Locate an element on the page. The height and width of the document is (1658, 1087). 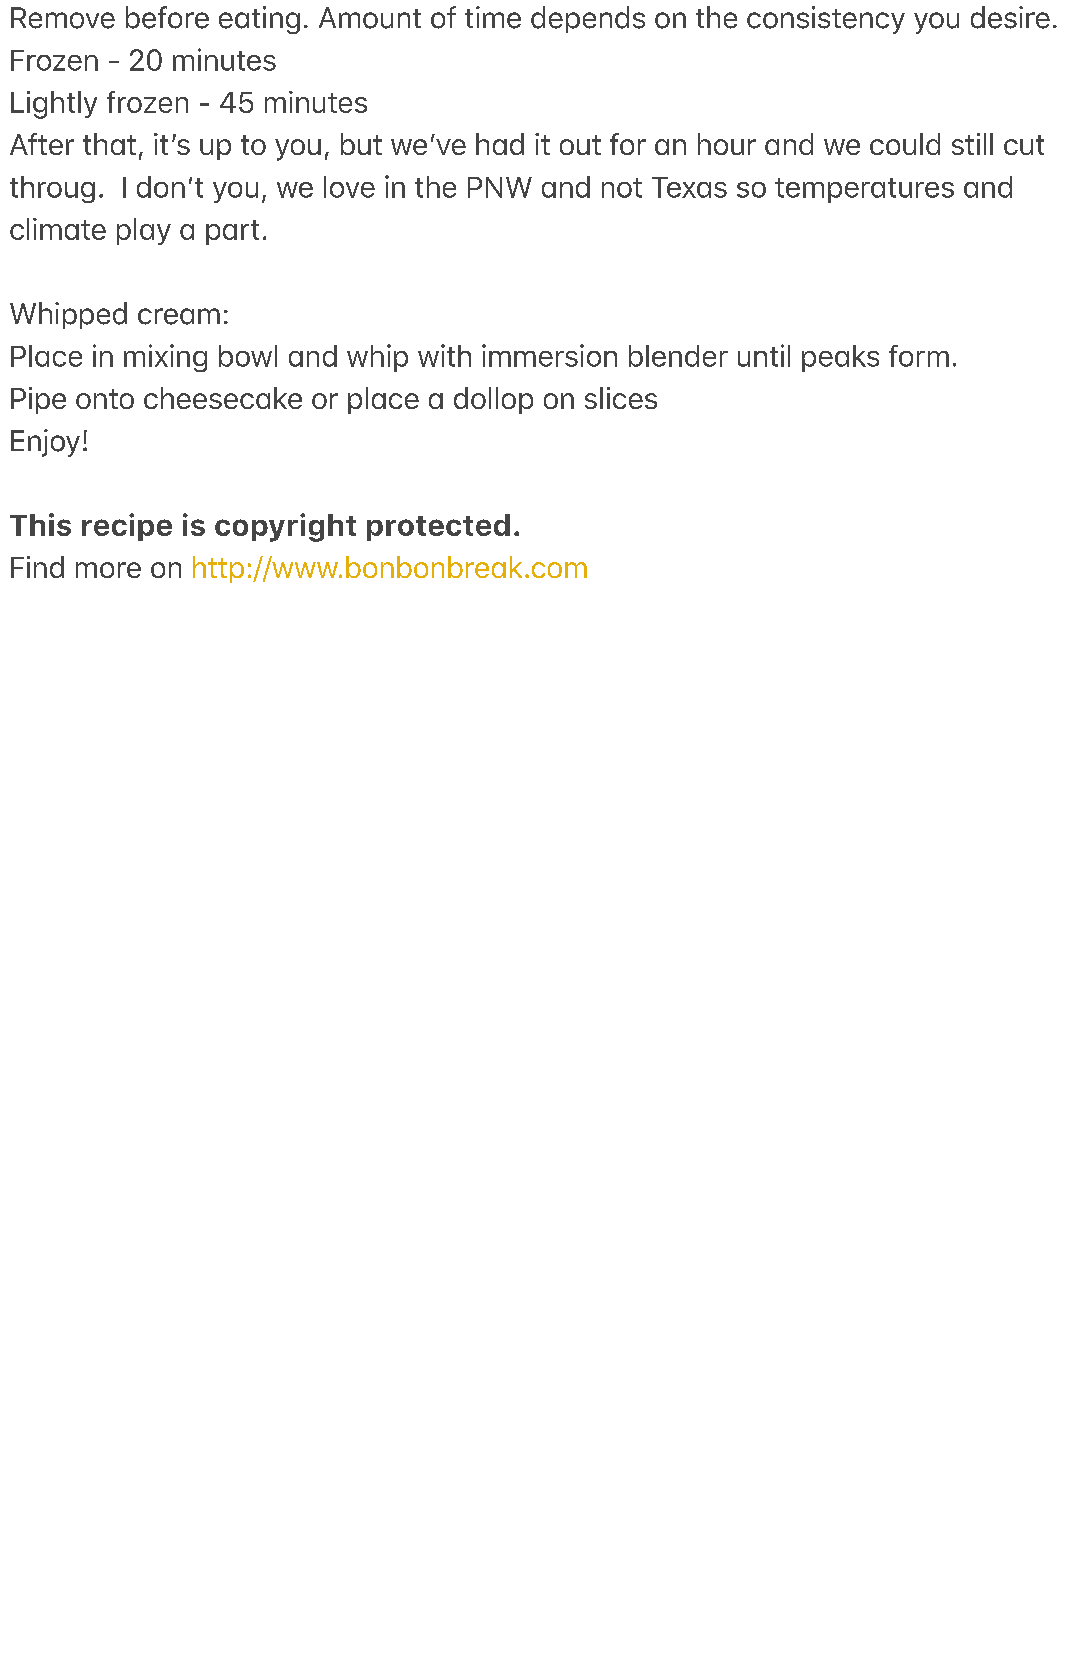
form is located at coordinates (919, 356).
